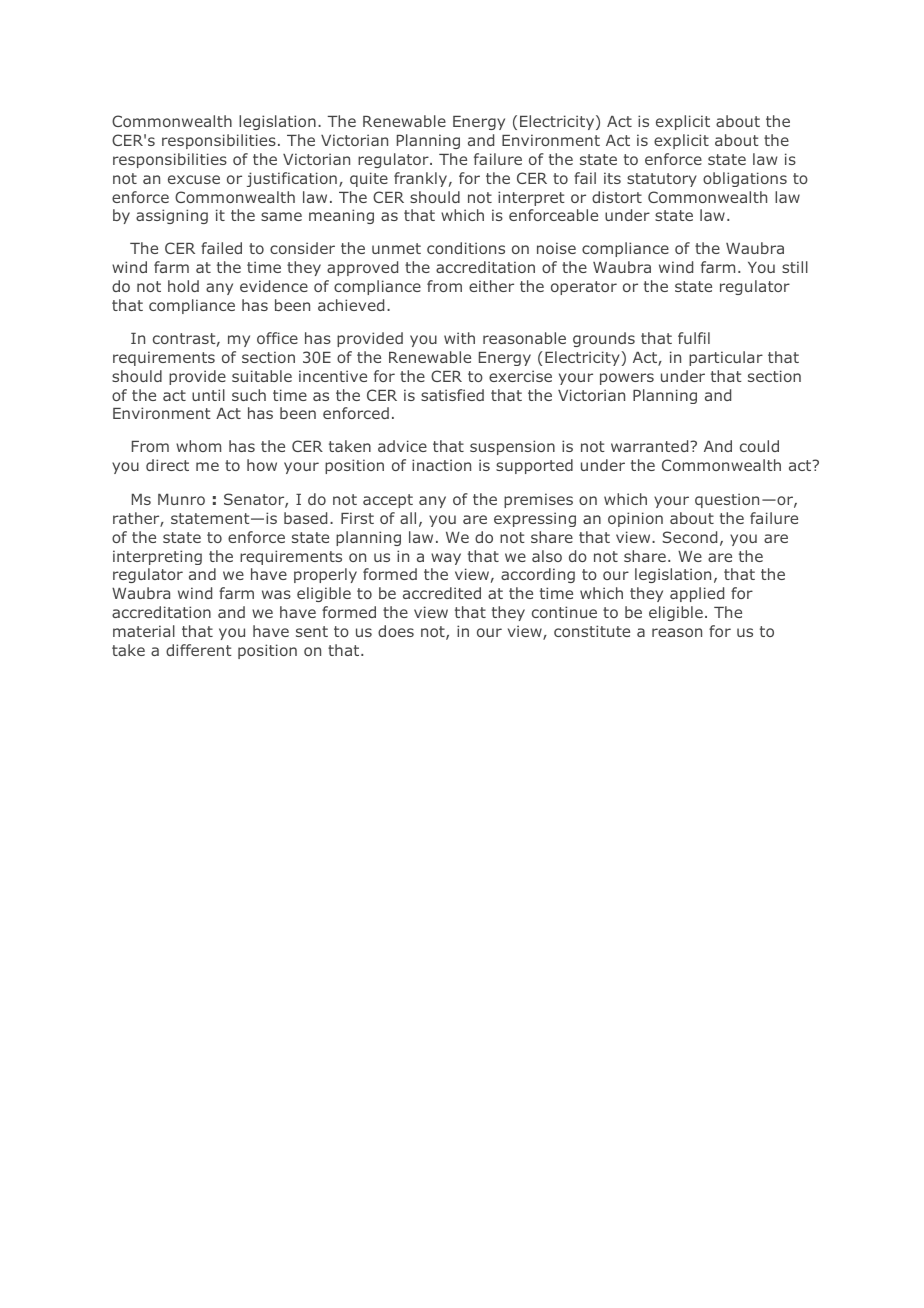 The image size is (924, 1308). I want to click on different, so click(199, 650).
